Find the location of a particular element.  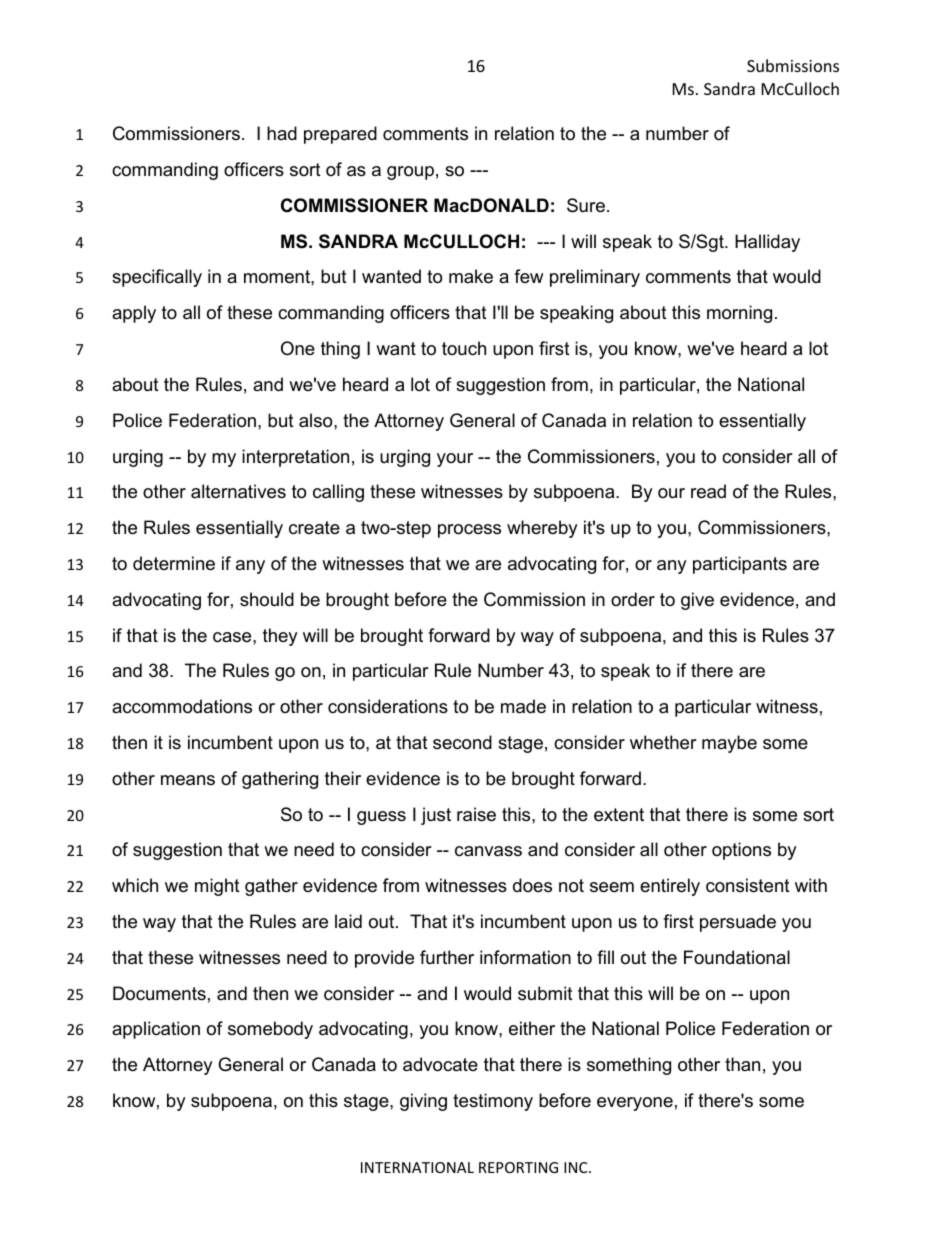

process is located at coordinates (469, 531).
